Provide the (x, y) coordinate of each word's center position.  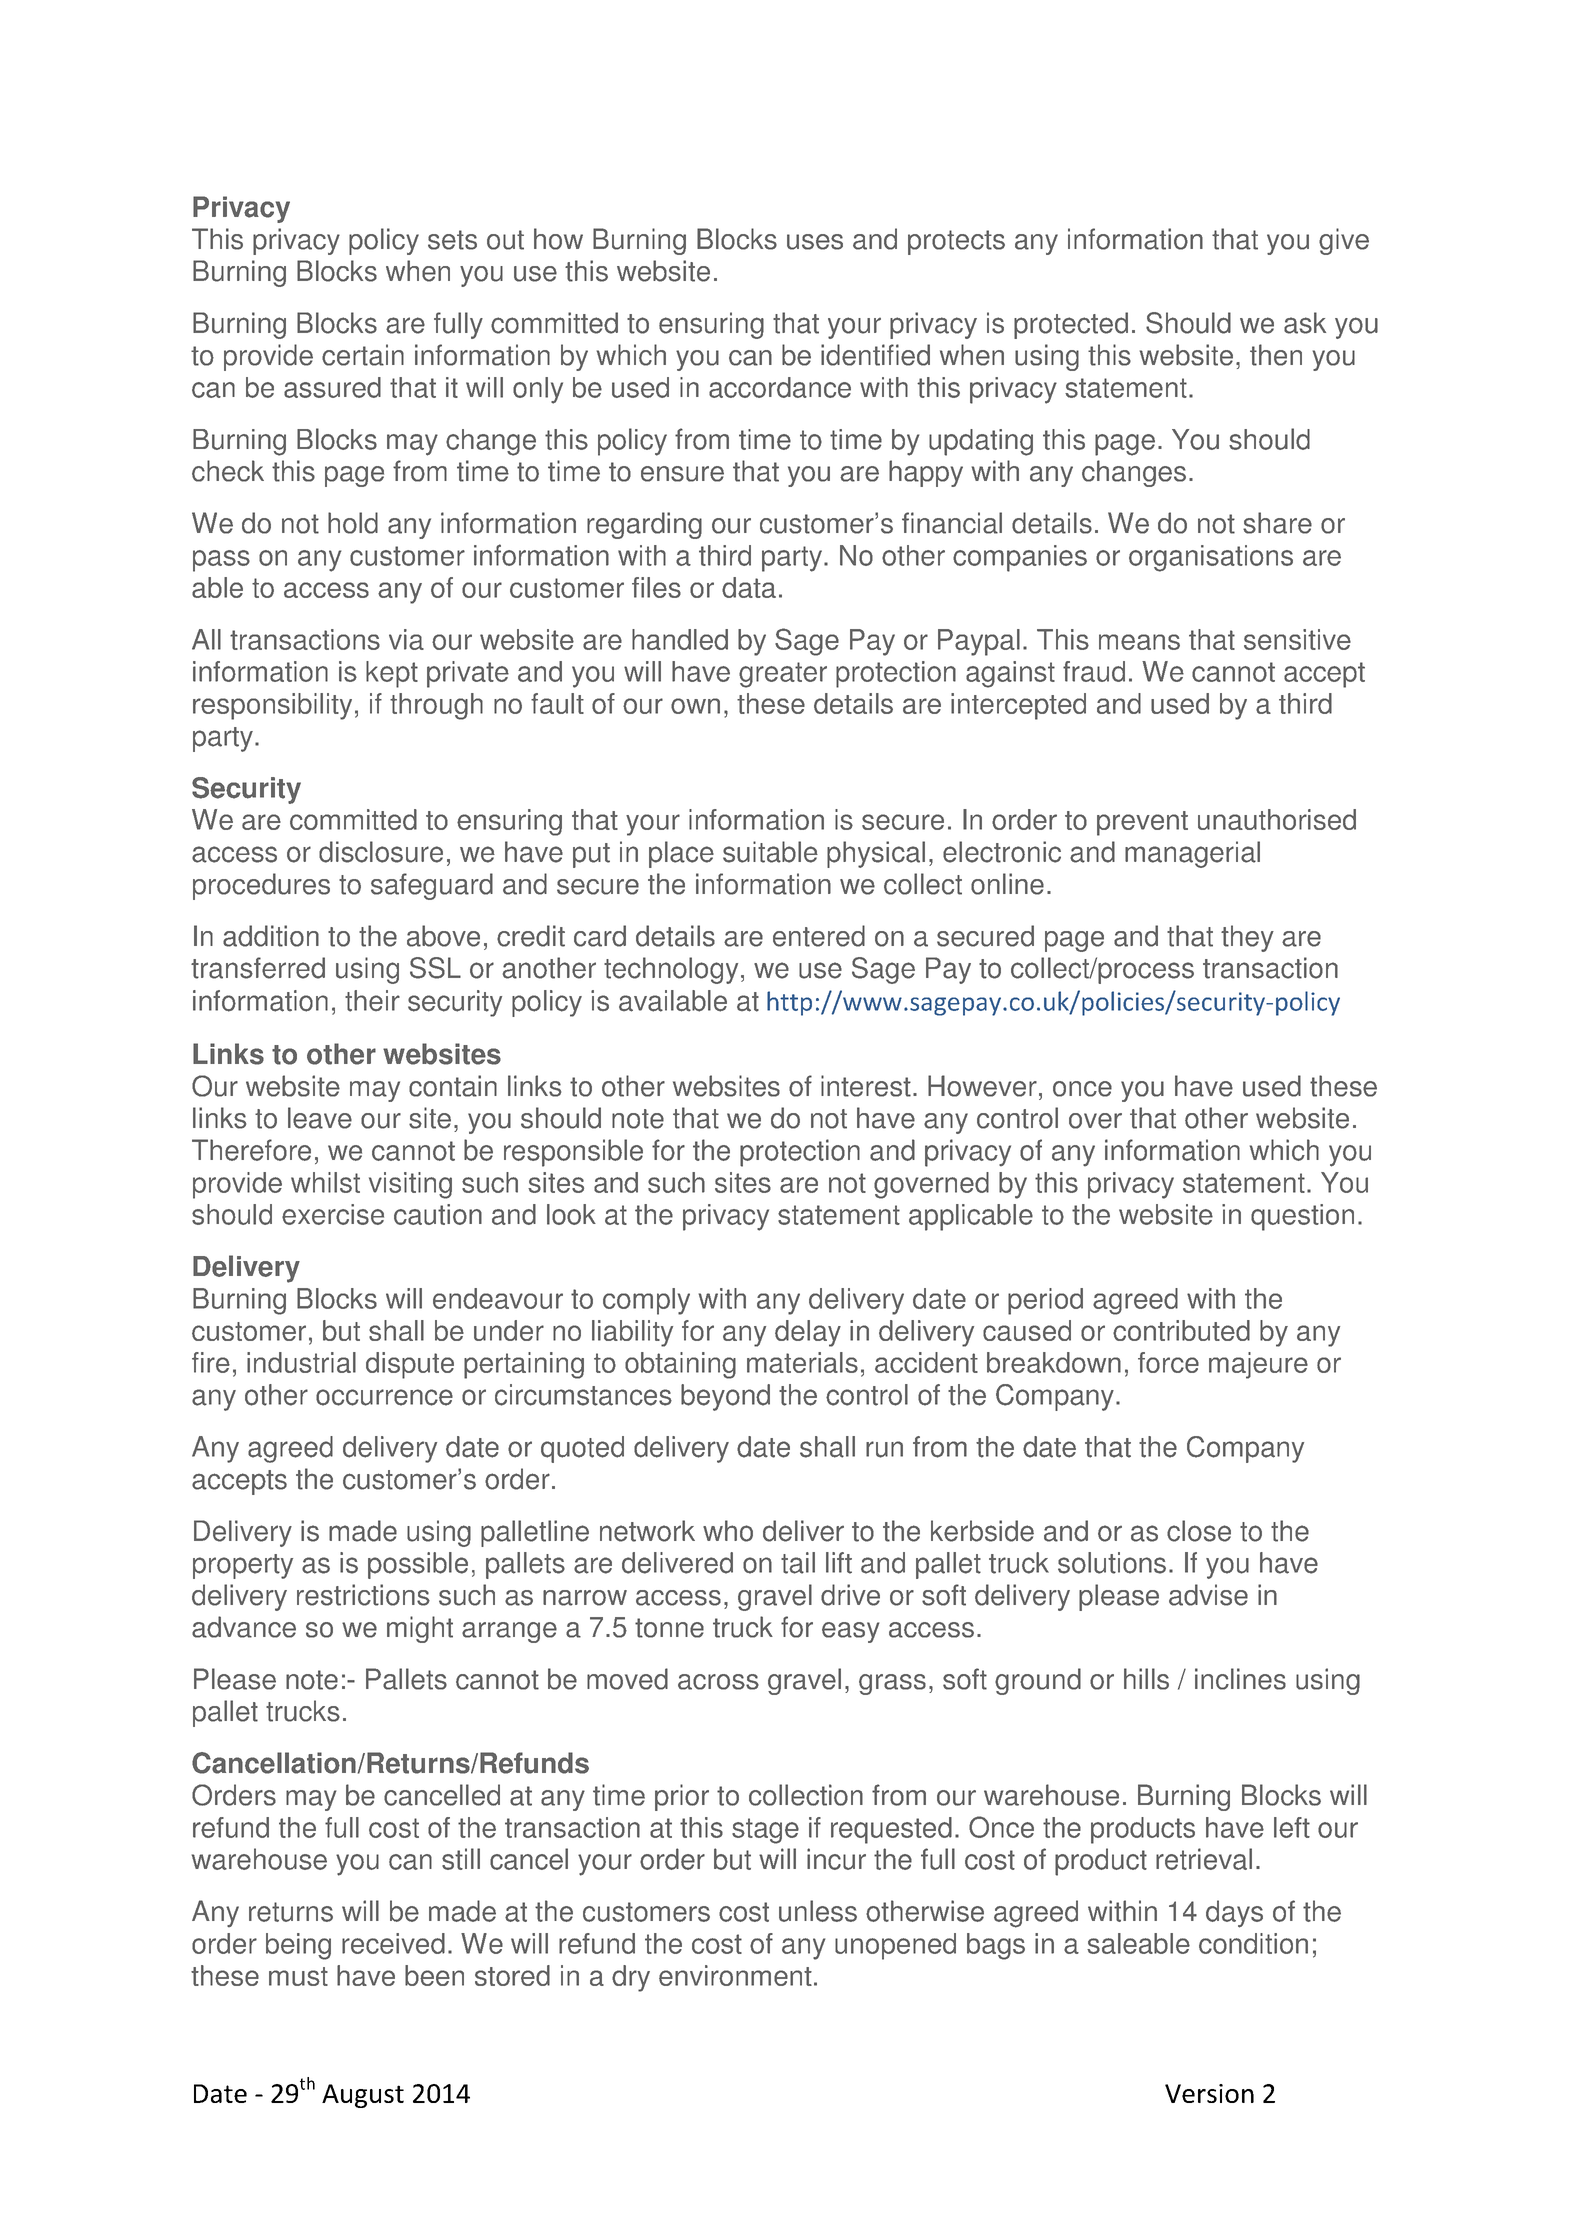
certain (363, 355)
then (1276, 355)
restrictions (363, 1595)
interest (866, 1086)
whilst (325, 1182)
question (1302, 1217)
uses (815, 242)
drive (850, 1595)
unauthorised (1277, 819)
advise (1208, 1595)
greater (783, 675)
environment (735, 1975)
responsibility (272, 706)
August (363, 2096)
